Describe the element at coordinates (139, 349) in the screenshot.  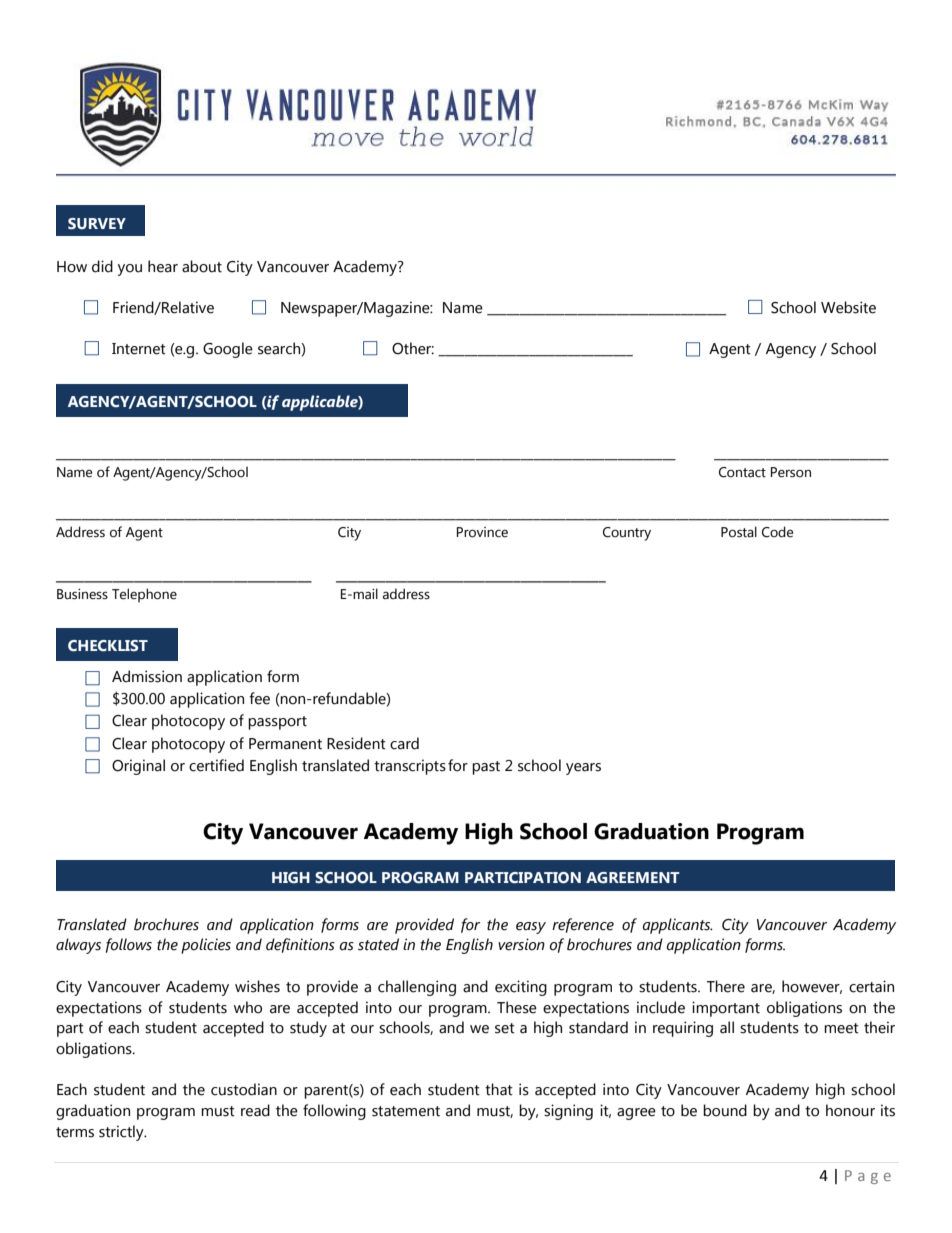
I see `Internet` at that location.
